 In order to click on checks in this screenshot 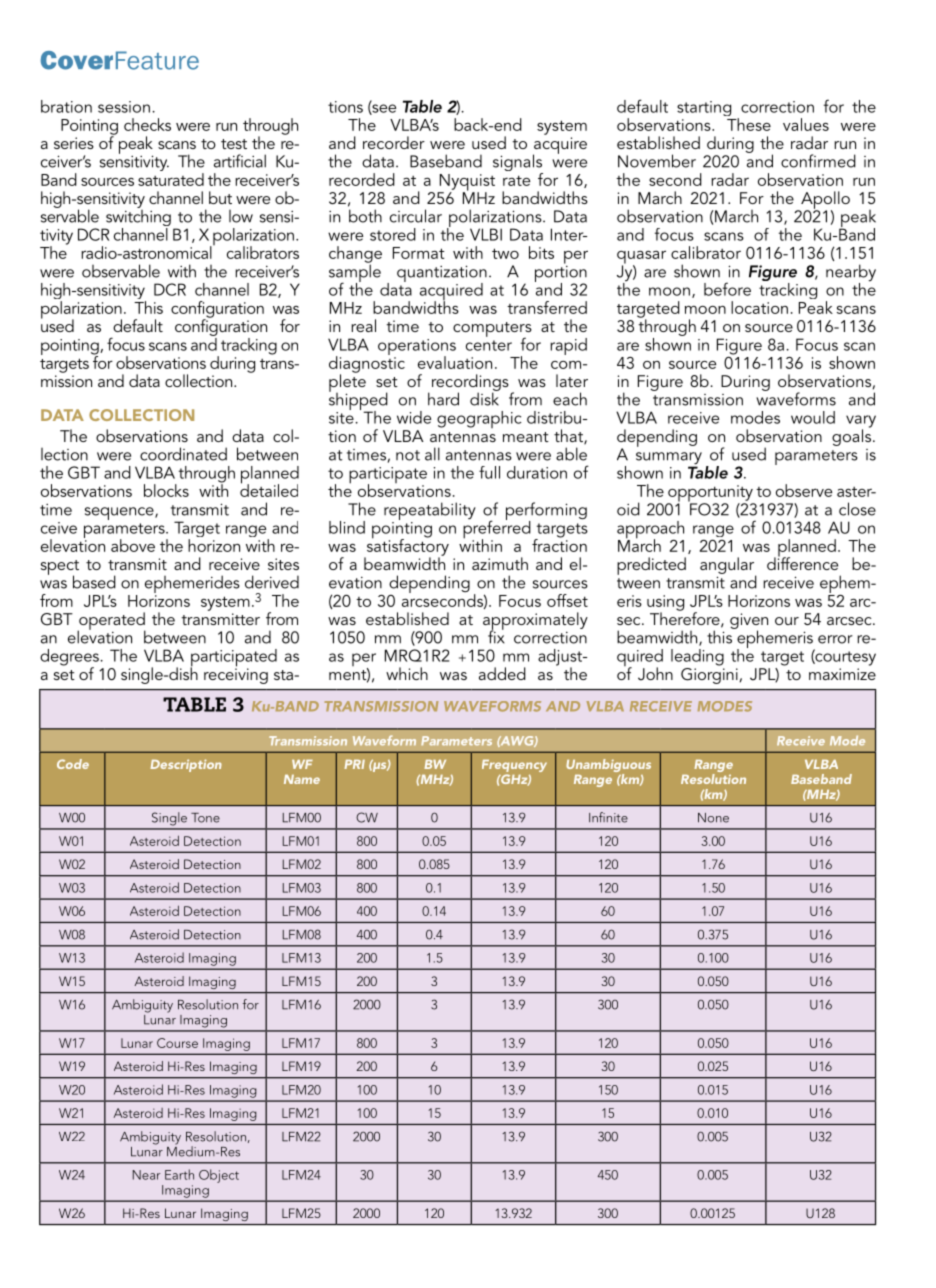, I will do `click(147, 124)`.
